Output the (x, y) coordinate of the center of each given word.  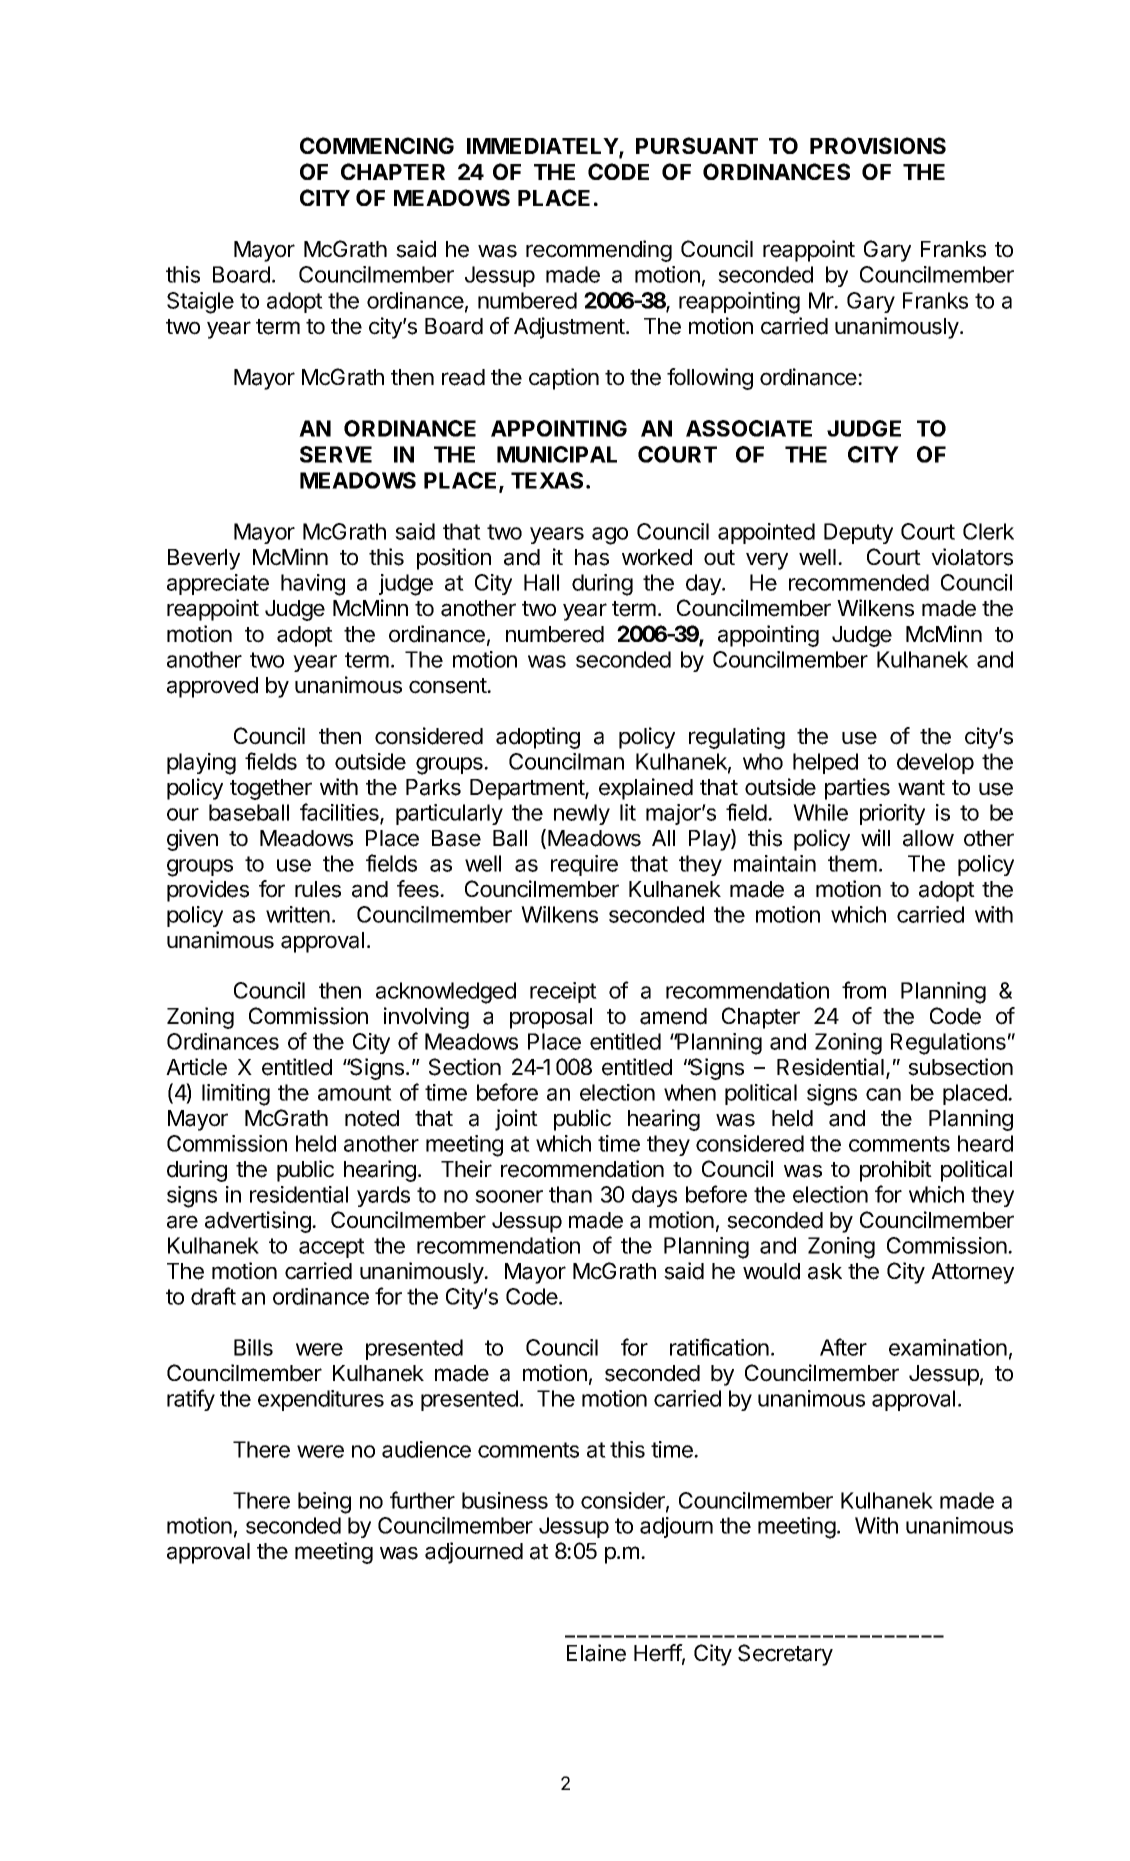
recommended (859, 582)
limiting (236, 1095)
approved (212, 687)
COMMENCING (377, 145)
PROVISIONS (878, 145)
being (324, 1503)
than (570, 1194)
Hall (541, 582)
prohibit (896, 1171)
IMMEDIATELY (543, 147)
